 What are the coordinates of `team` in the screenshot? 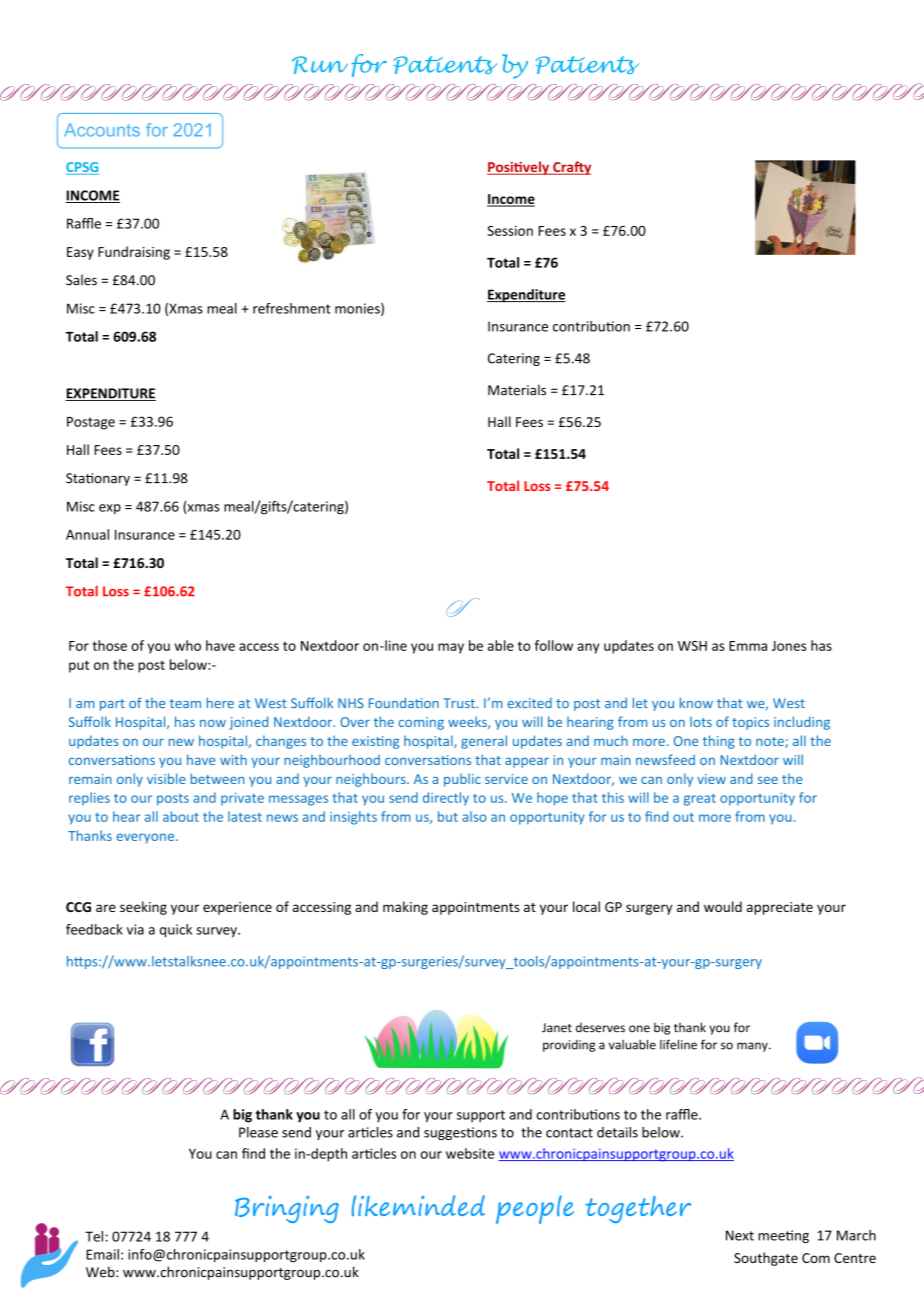 It's located at (185, 703).
